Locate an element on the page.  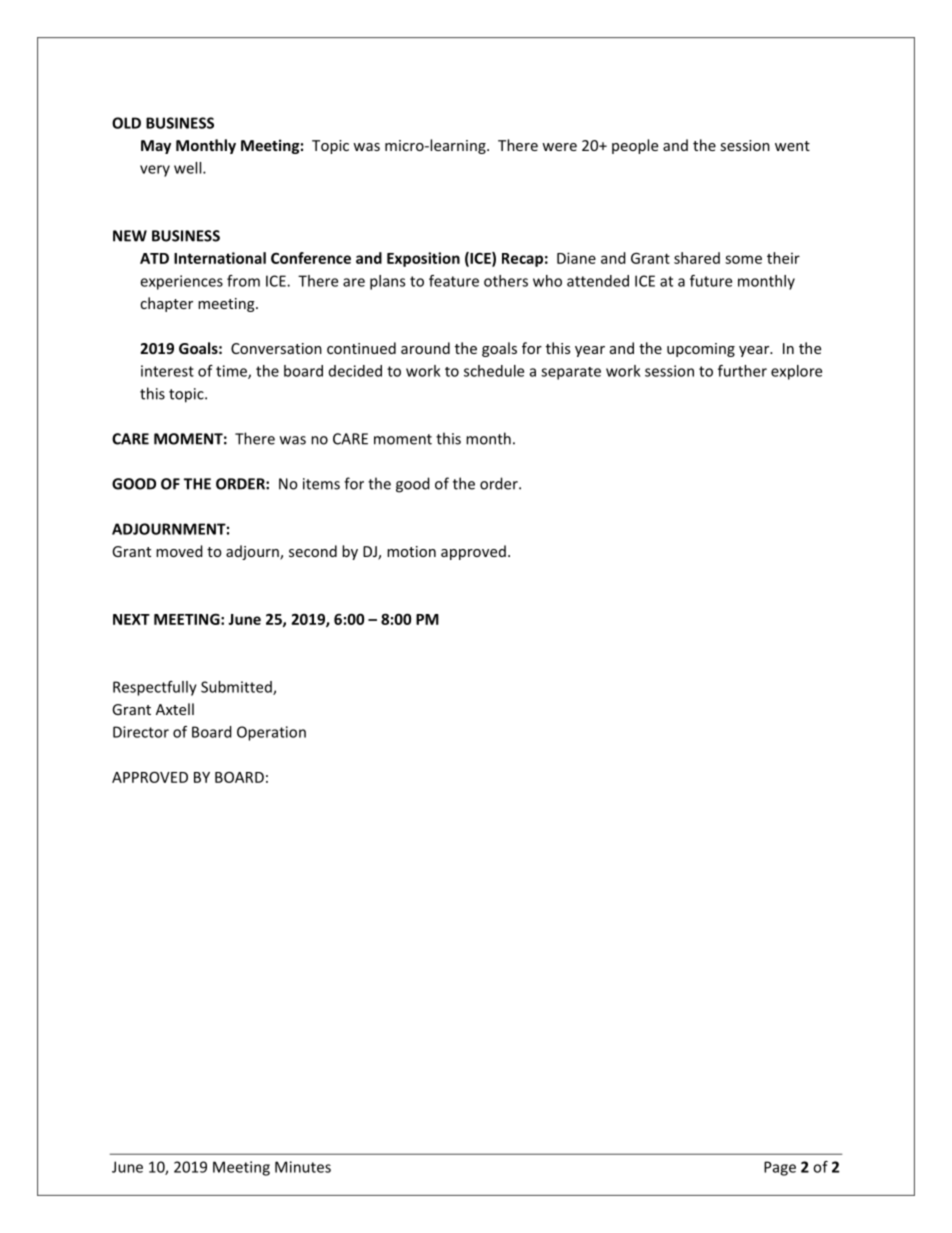
motion is located at coordinates (411, 551).
